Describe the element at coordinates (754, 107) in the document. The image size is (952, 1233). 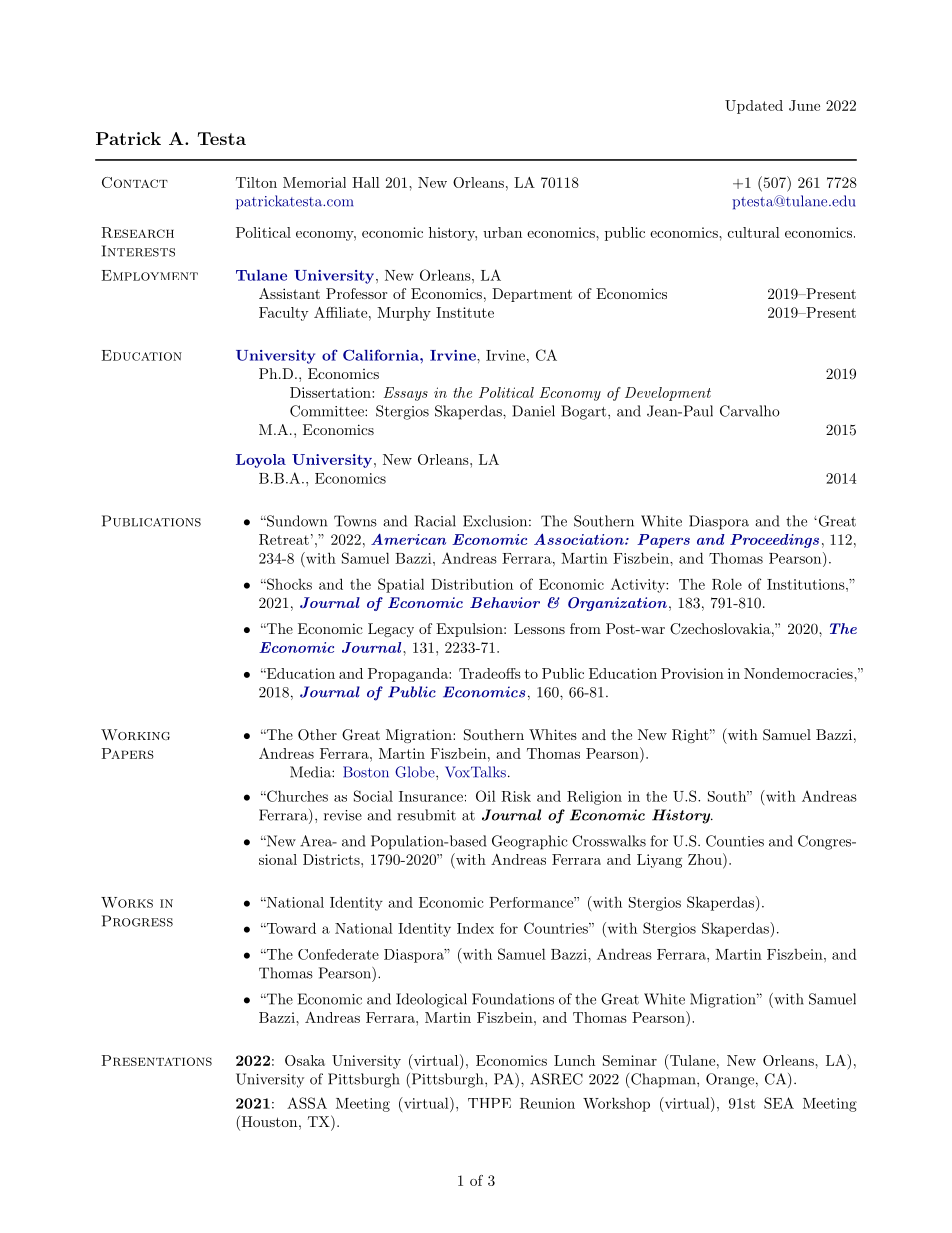
I see `Updated` at that location.
